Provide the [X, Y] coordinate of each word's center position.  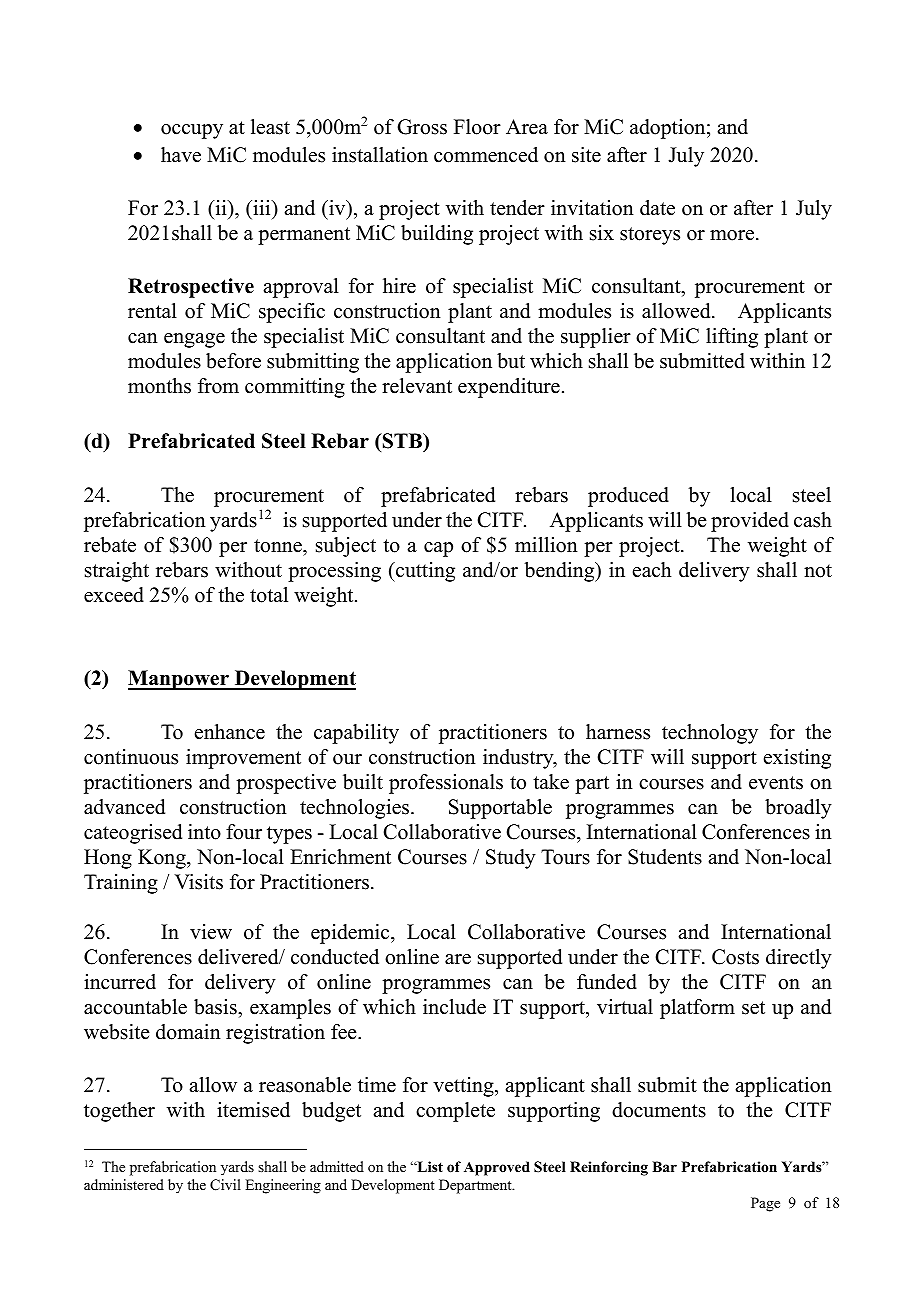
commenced [486, 155]
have [181, 155]
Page [765, 1204]
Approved [497, 1168]
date [657, 208]
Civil [225, 1185]
